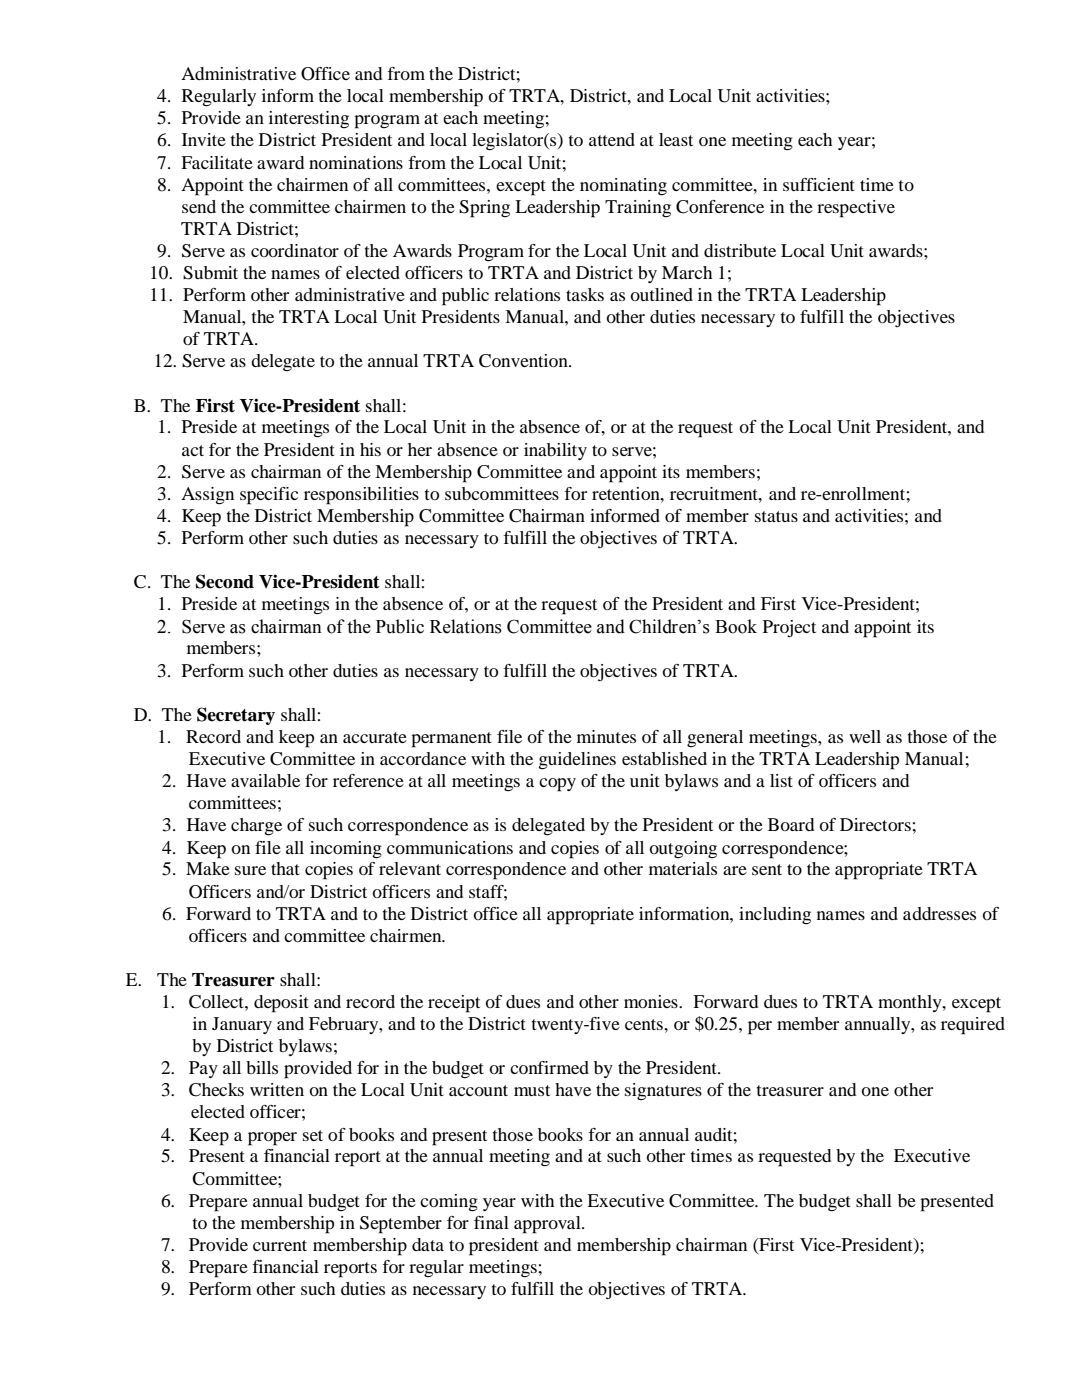 This screenshot has height=1383, width=1069. I want to click on attend, so click(612, 139).
